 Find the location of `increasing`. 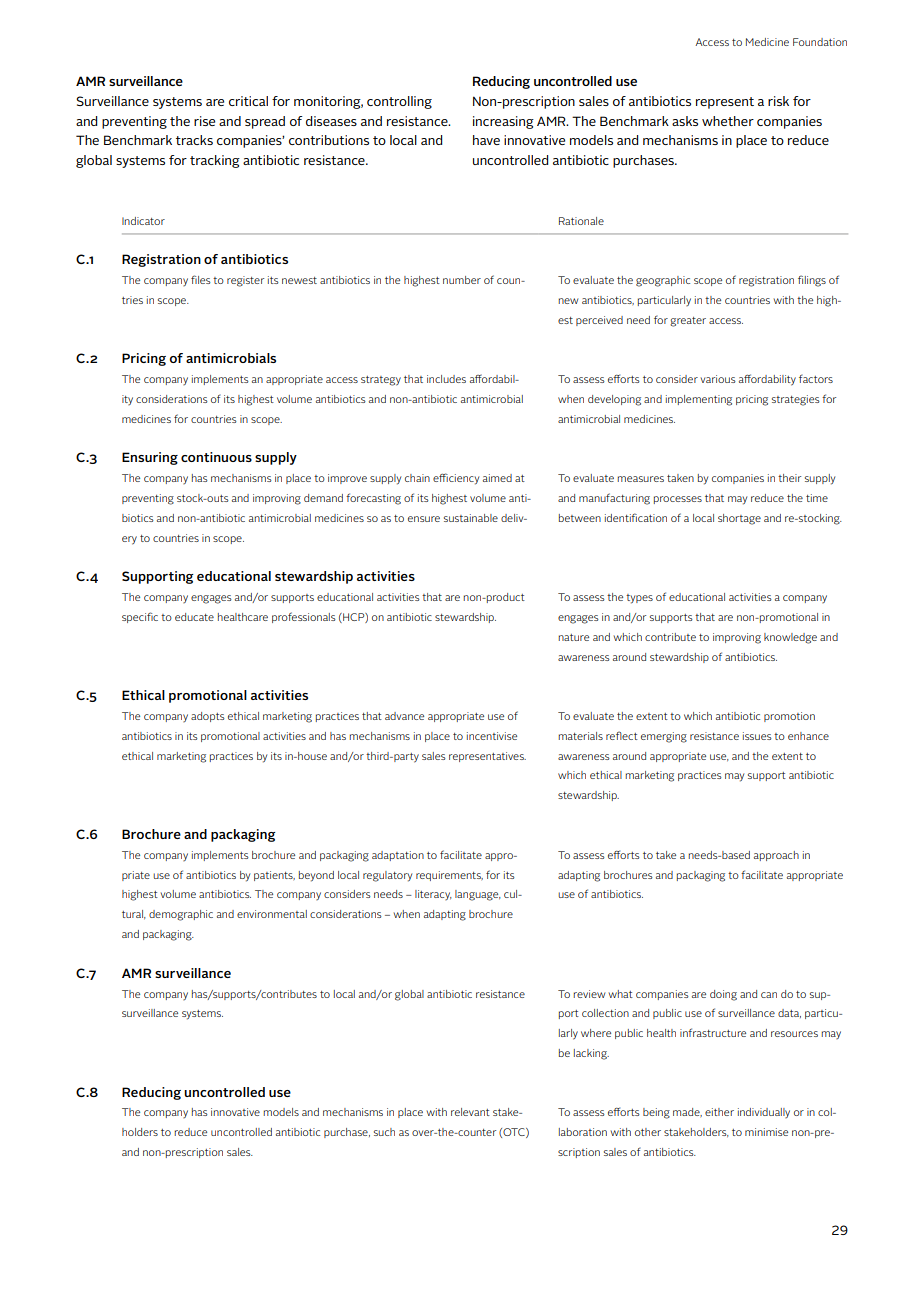

increasing is located at coordinates (503, 122).
